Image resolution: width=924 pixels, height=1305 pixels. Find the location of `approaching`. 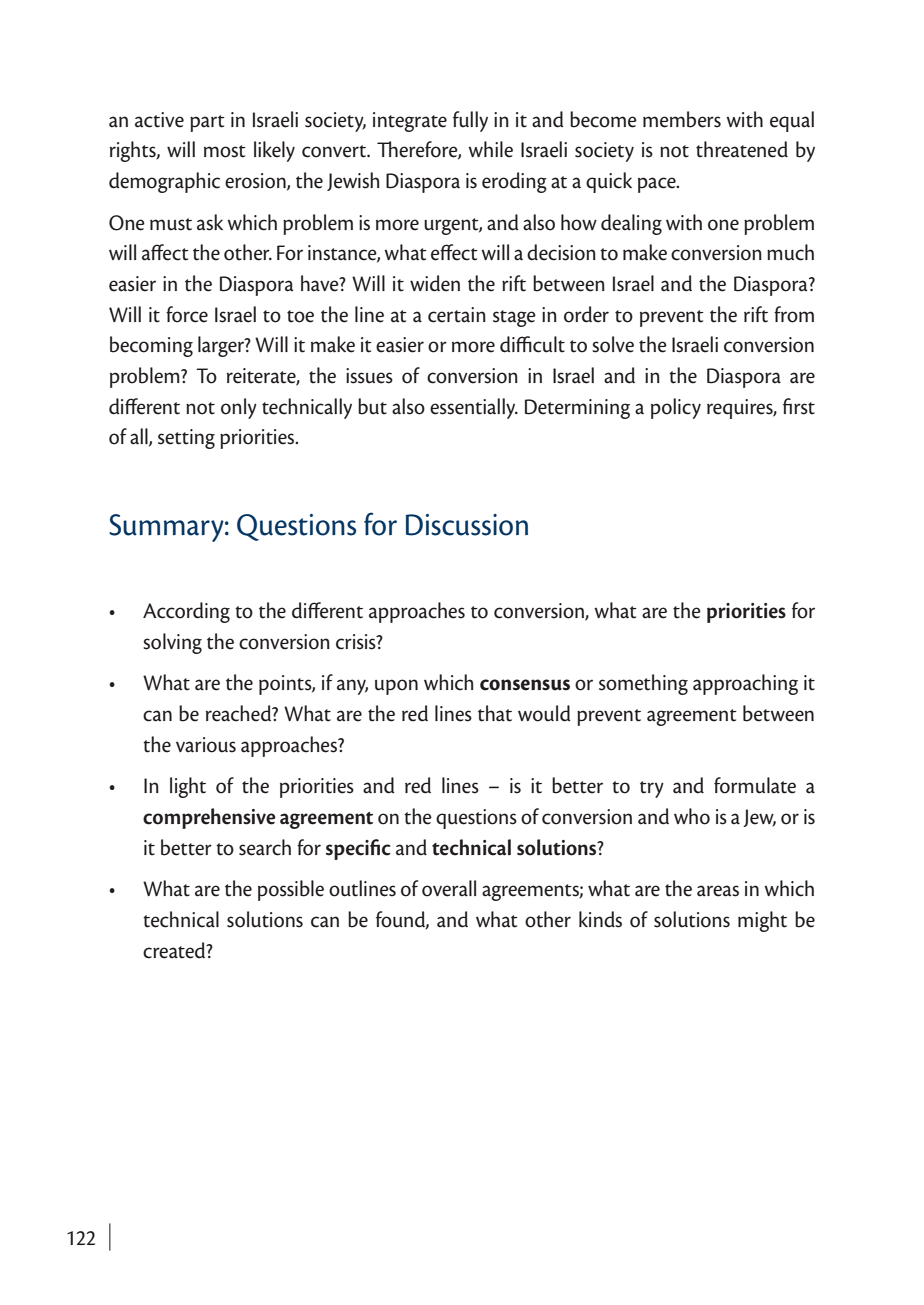

approaching is located at coordinates (745, 684).
